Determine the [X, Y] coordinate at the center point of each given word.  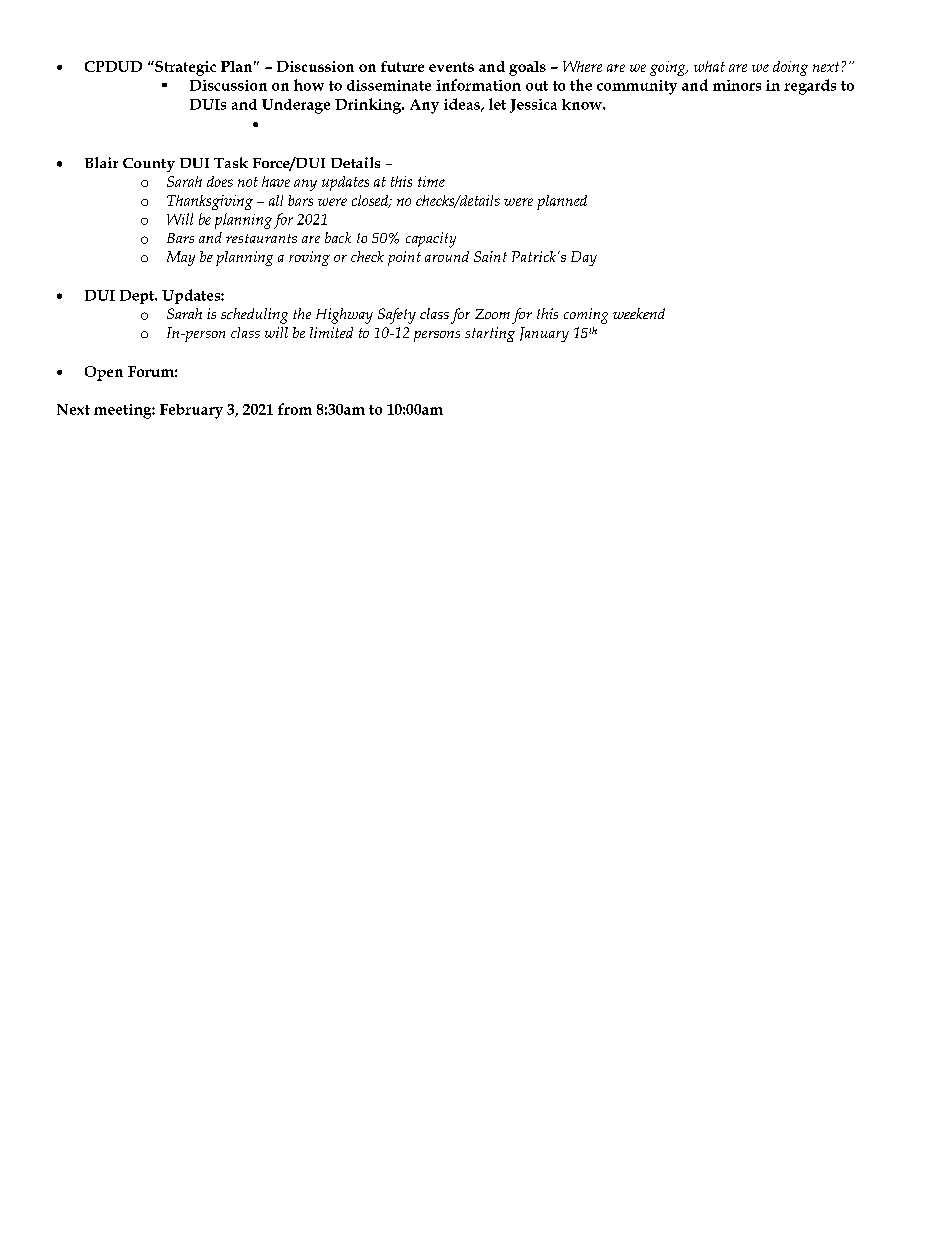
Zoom [492, 314]
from [295, 409]
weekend [639, 313]
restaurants [261, 238]
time [431, 181]
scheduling [254, 316]
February [191, 411]
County [149, 165]
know [583, 104]
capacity [431, 240]
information [478, 85]
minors [737, 85]
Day [584, 258]
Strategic [184, 68]
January [544, 334]
